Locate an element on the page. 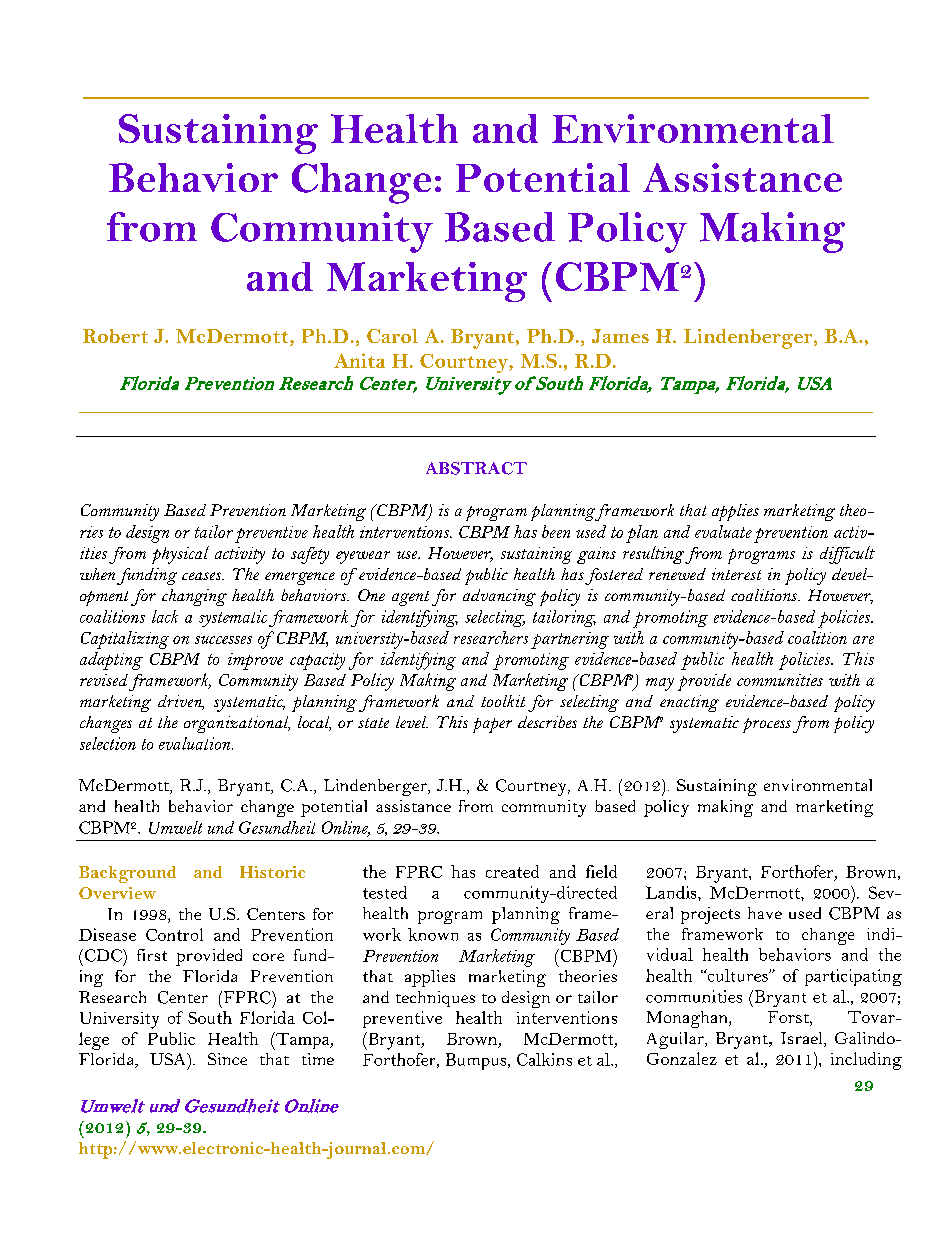 This image has height=1233, width=952. Background is located at coordinates (127, 874).
